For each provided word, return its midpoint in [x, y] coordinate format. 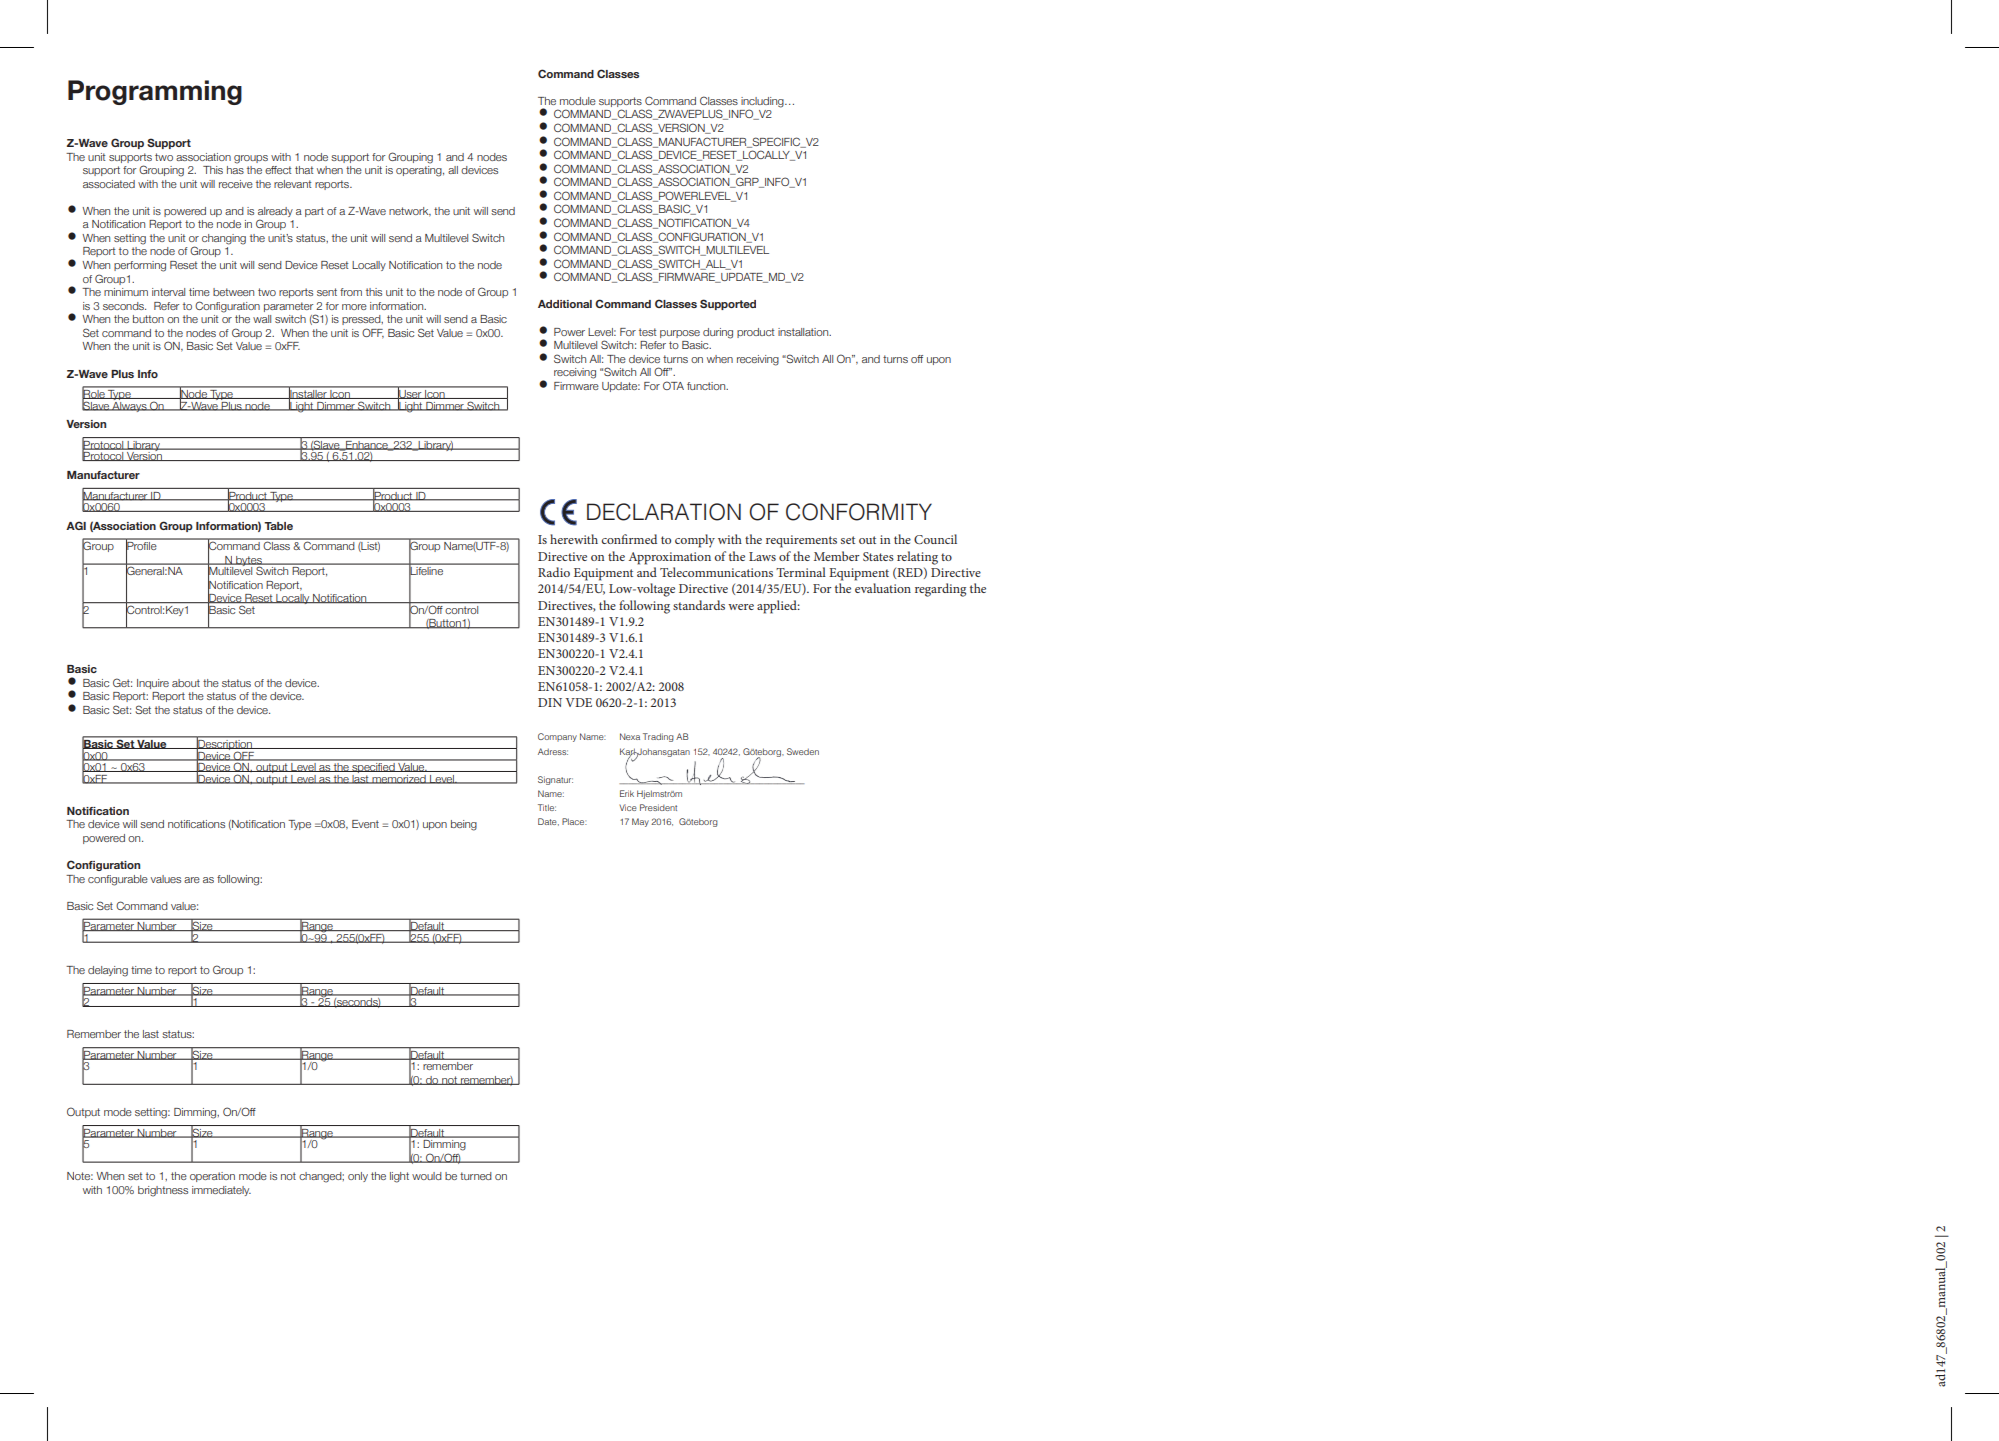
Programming [155, 92]
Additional [565, 304]
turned [476, 1176]
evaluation [883, 588]
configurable [118, 880]
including [763, 103]
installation [804, 332]
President [658, 807]
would [427, 1176]
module [578, 101]
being [464, 825]
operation [212, 1177]
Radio [554, 572]
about [186, 683]
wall [262, 319]
